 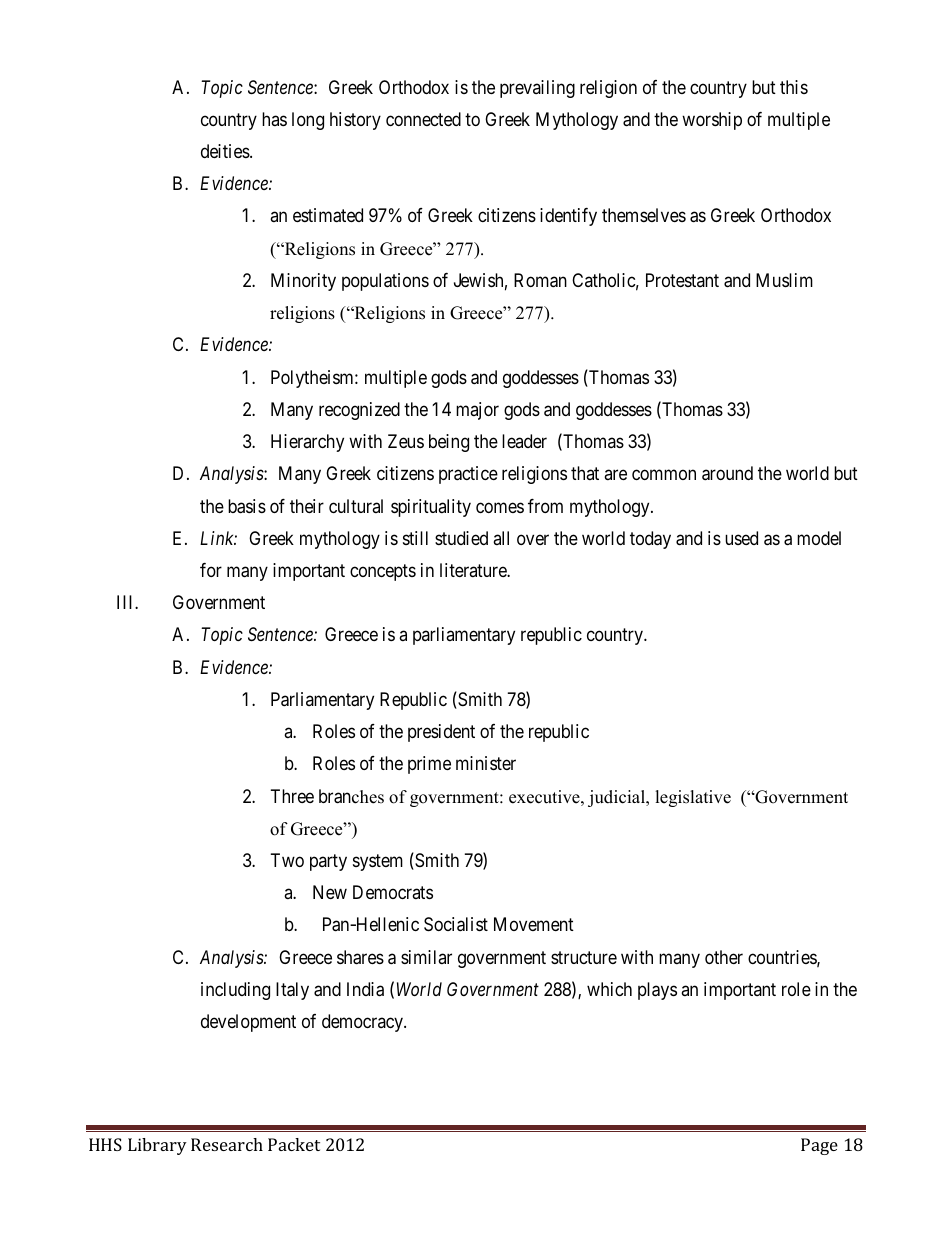 What do you see at coordinates (449, 443) in the page?
I see `being` at bounding box center [449, 443].
